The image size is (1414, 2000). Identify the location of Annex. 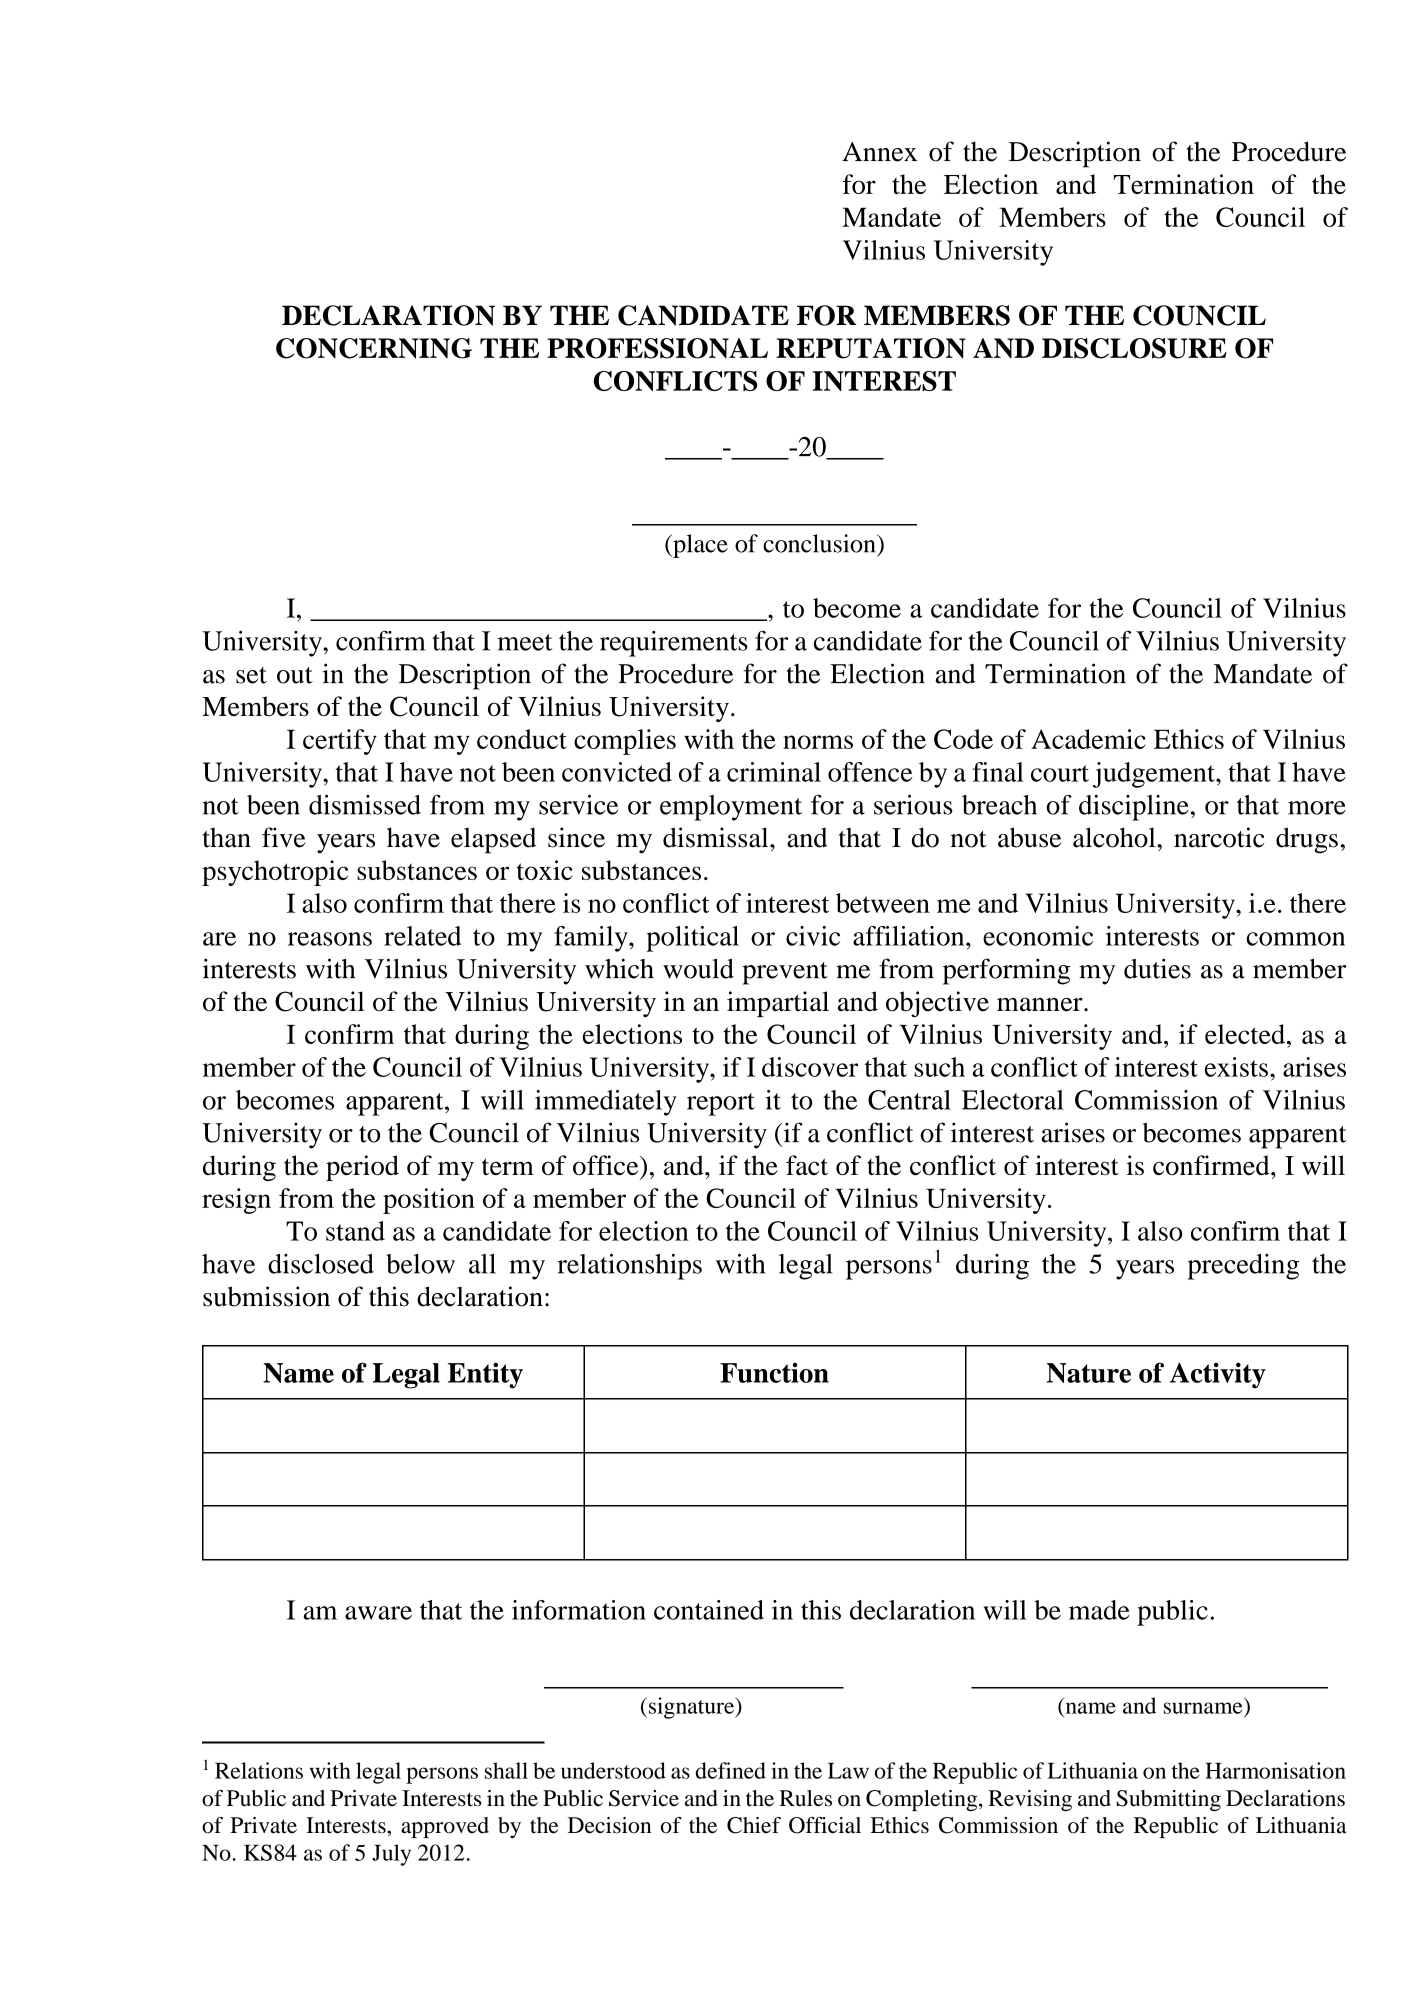
(879, 152).
